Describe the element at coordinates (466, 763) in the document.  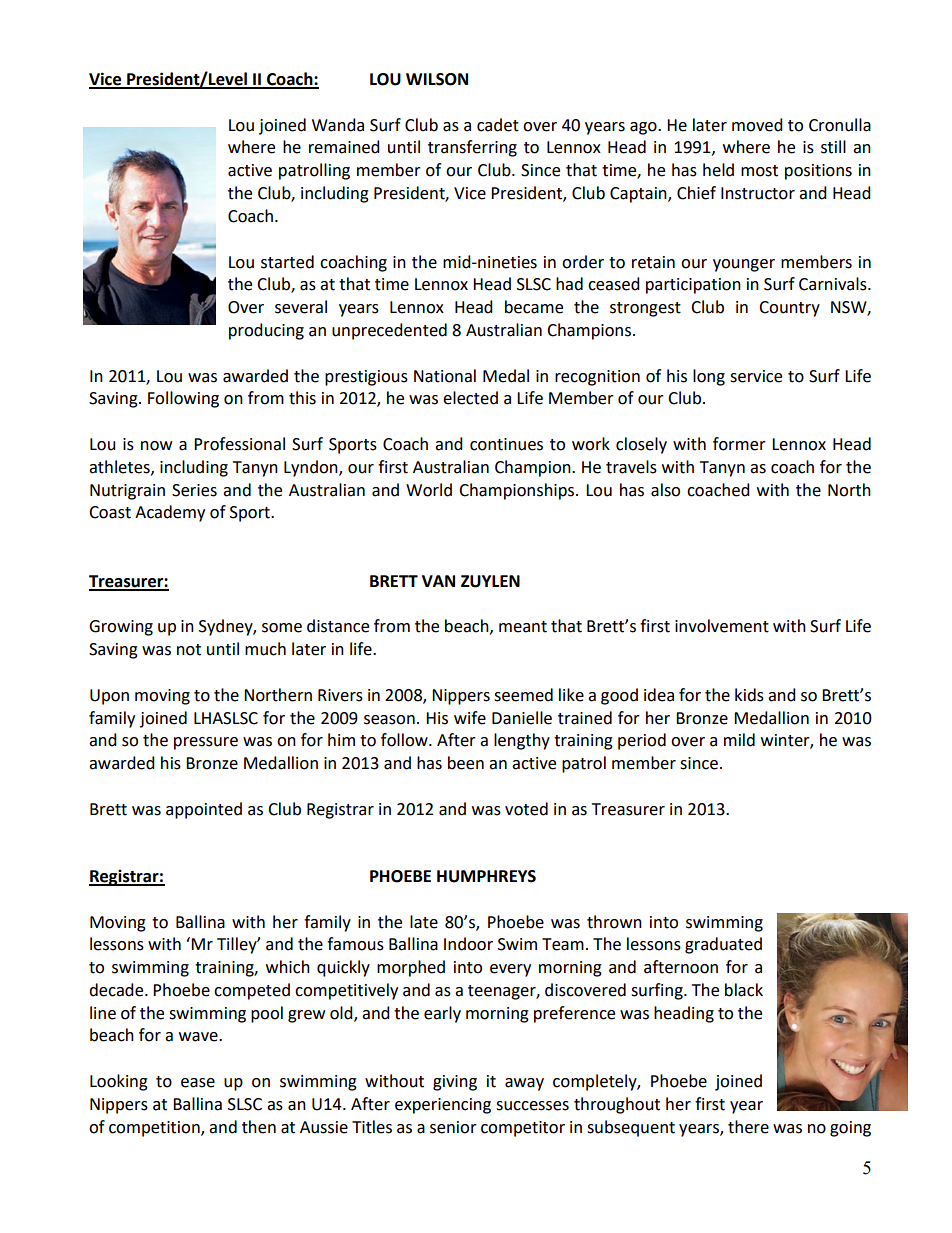
I see `been` at that location.
